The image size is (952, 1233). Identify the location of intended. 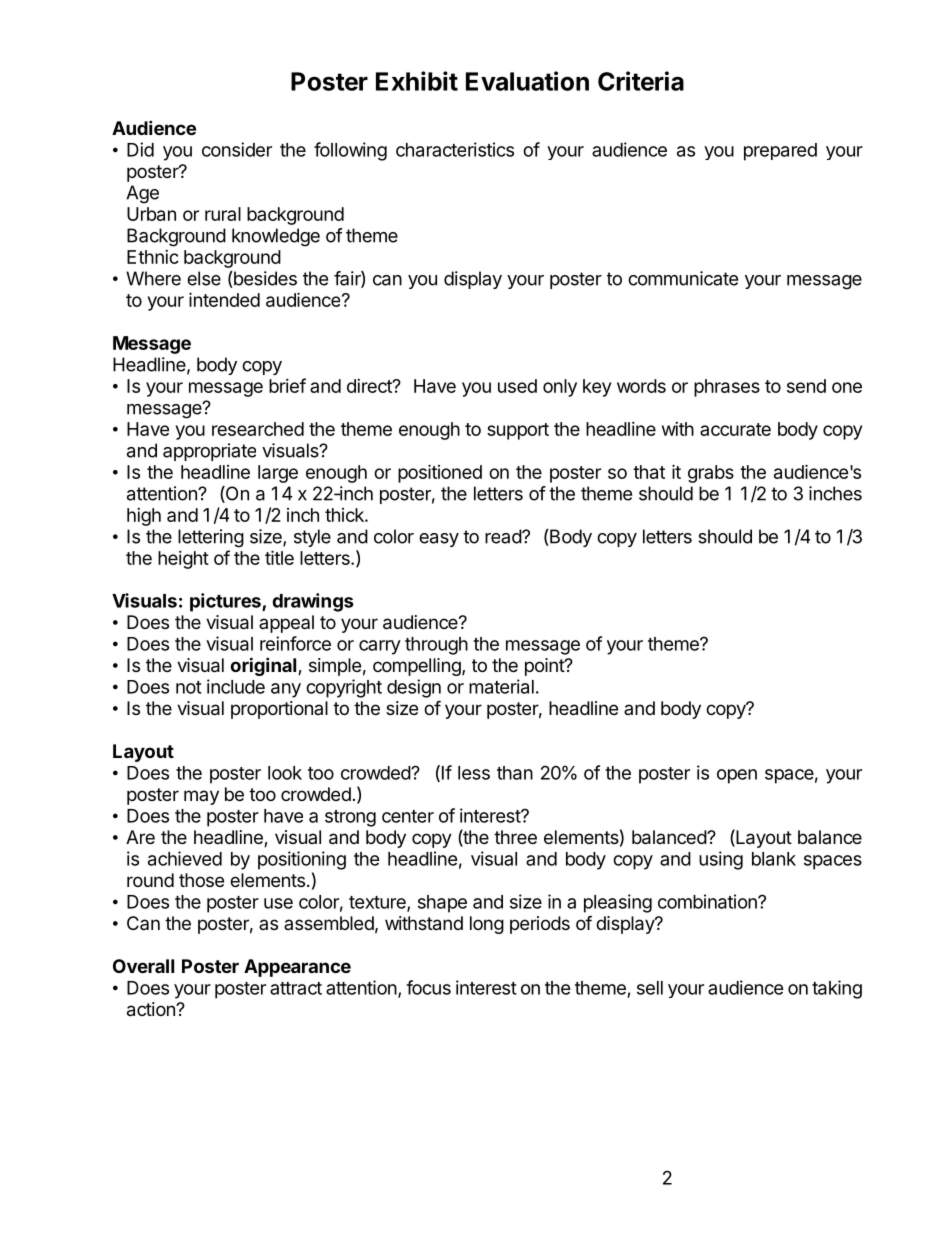
(224, 299).
